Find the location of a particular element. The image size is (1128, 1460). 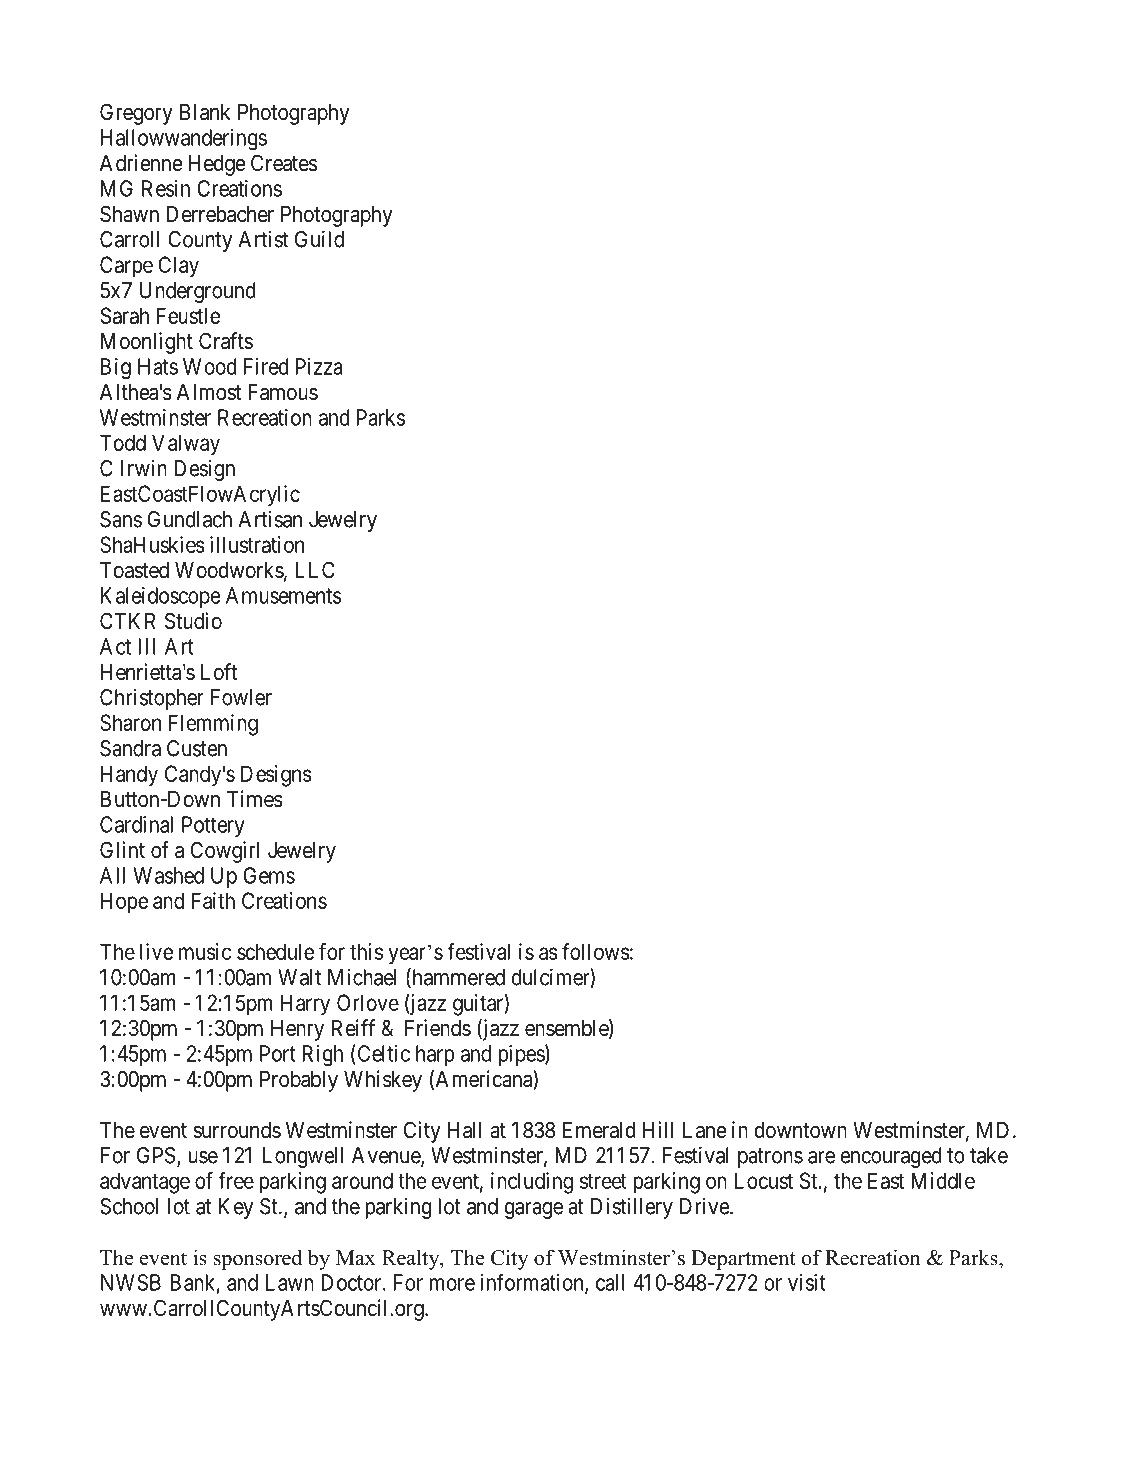

sponsored is located at coordinates (258, 1259).
